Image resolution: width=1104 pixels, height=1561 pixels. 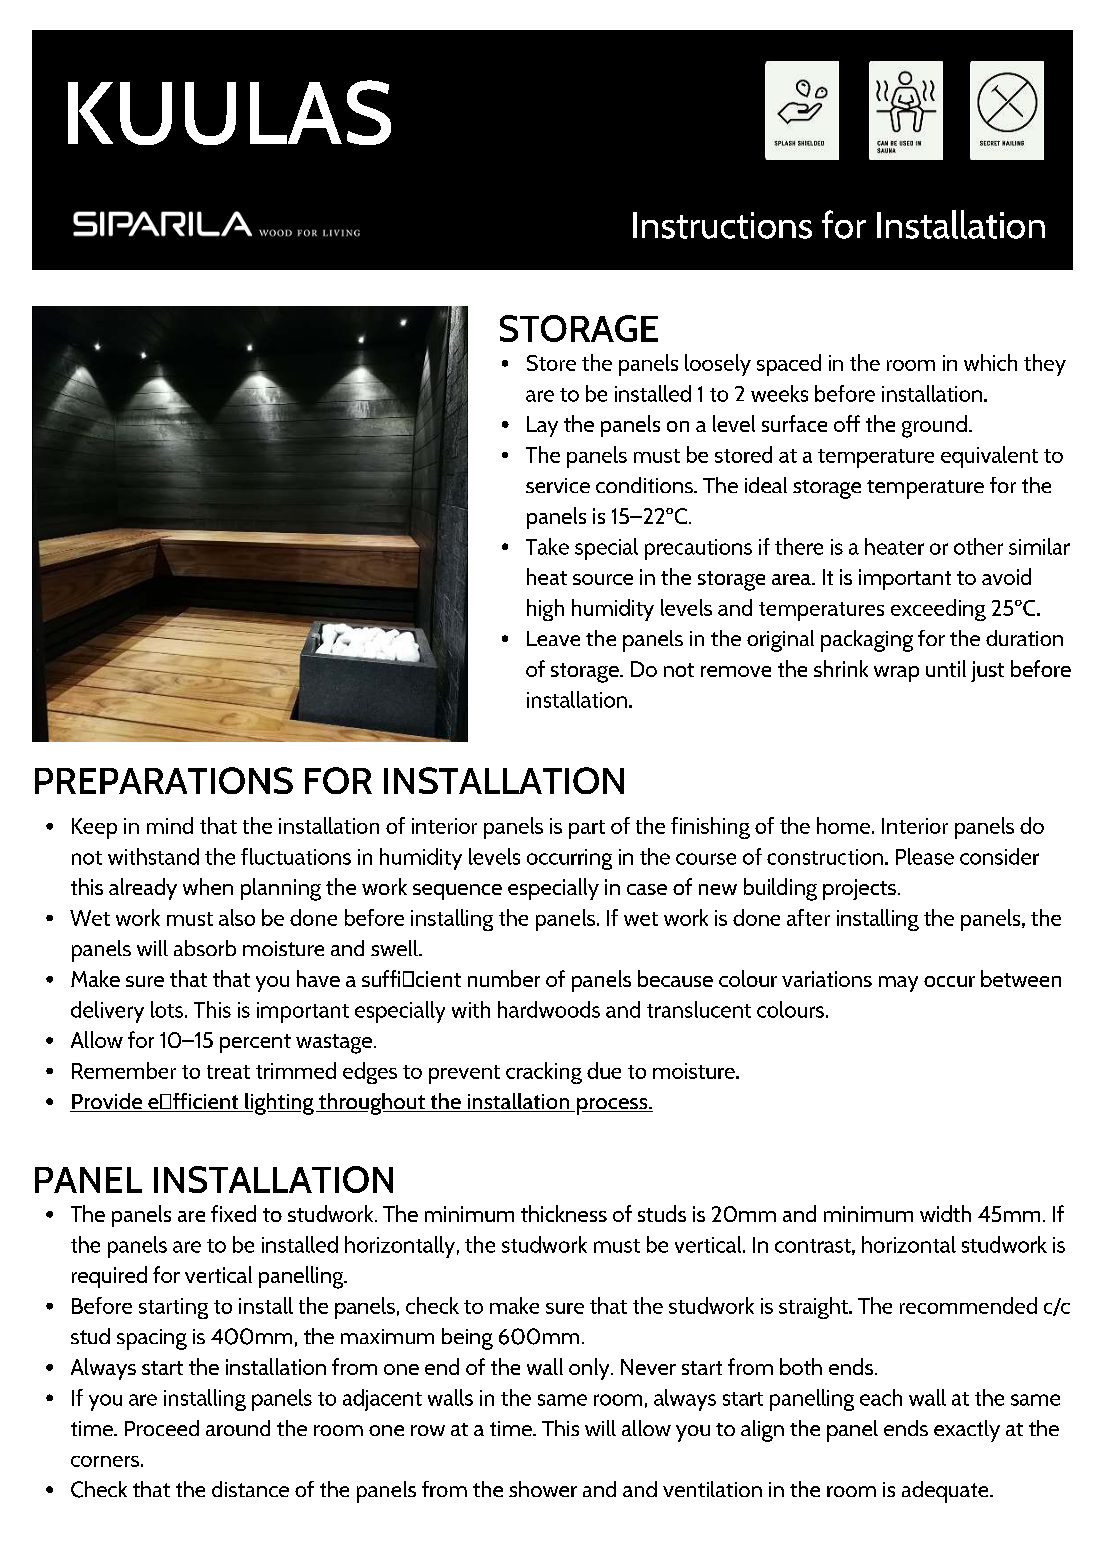 What do you see at coordinates (208, 886) in the page?
I see `when` at bounding box center [208, 886].
